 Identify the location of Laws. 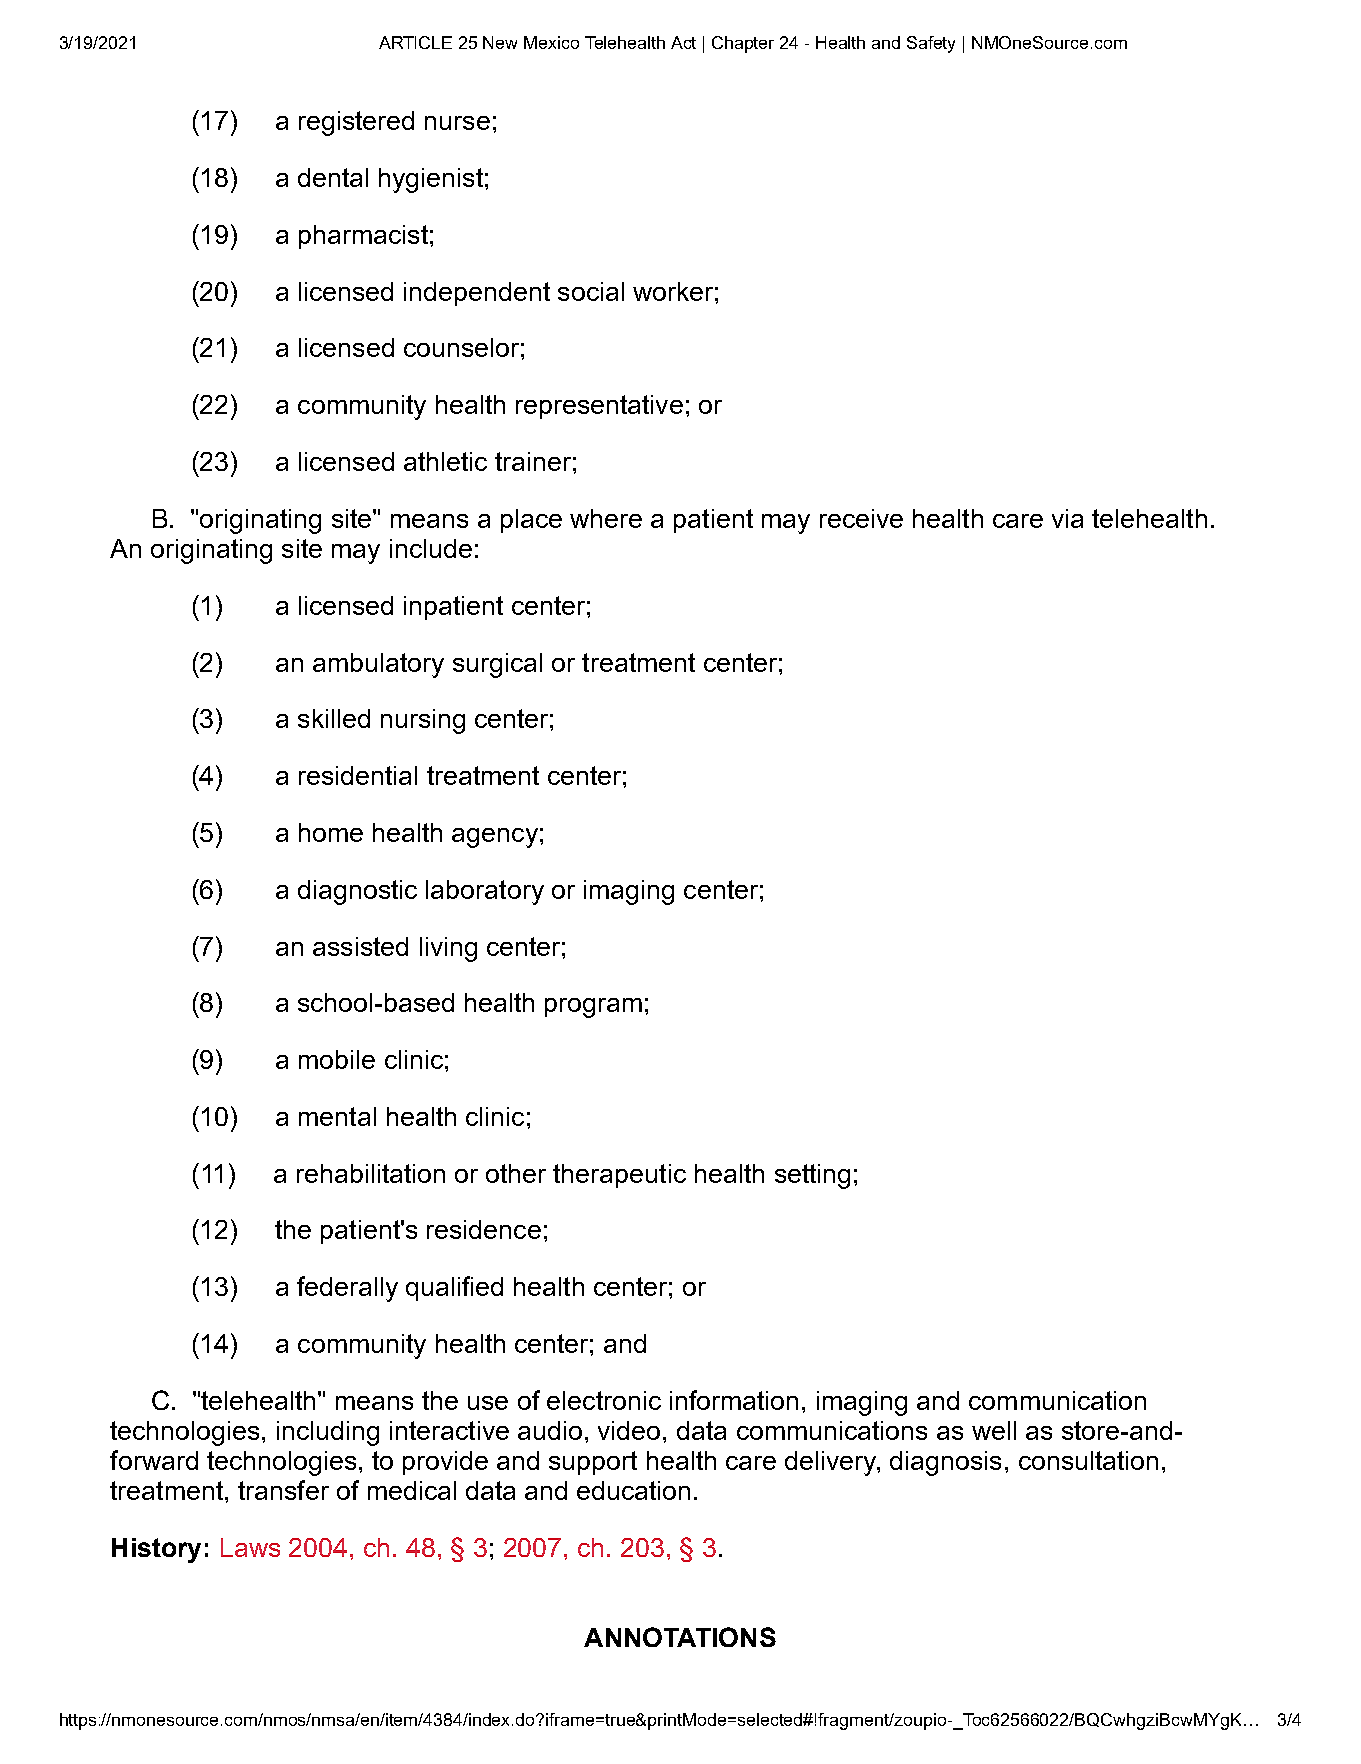
(250, 1547).
